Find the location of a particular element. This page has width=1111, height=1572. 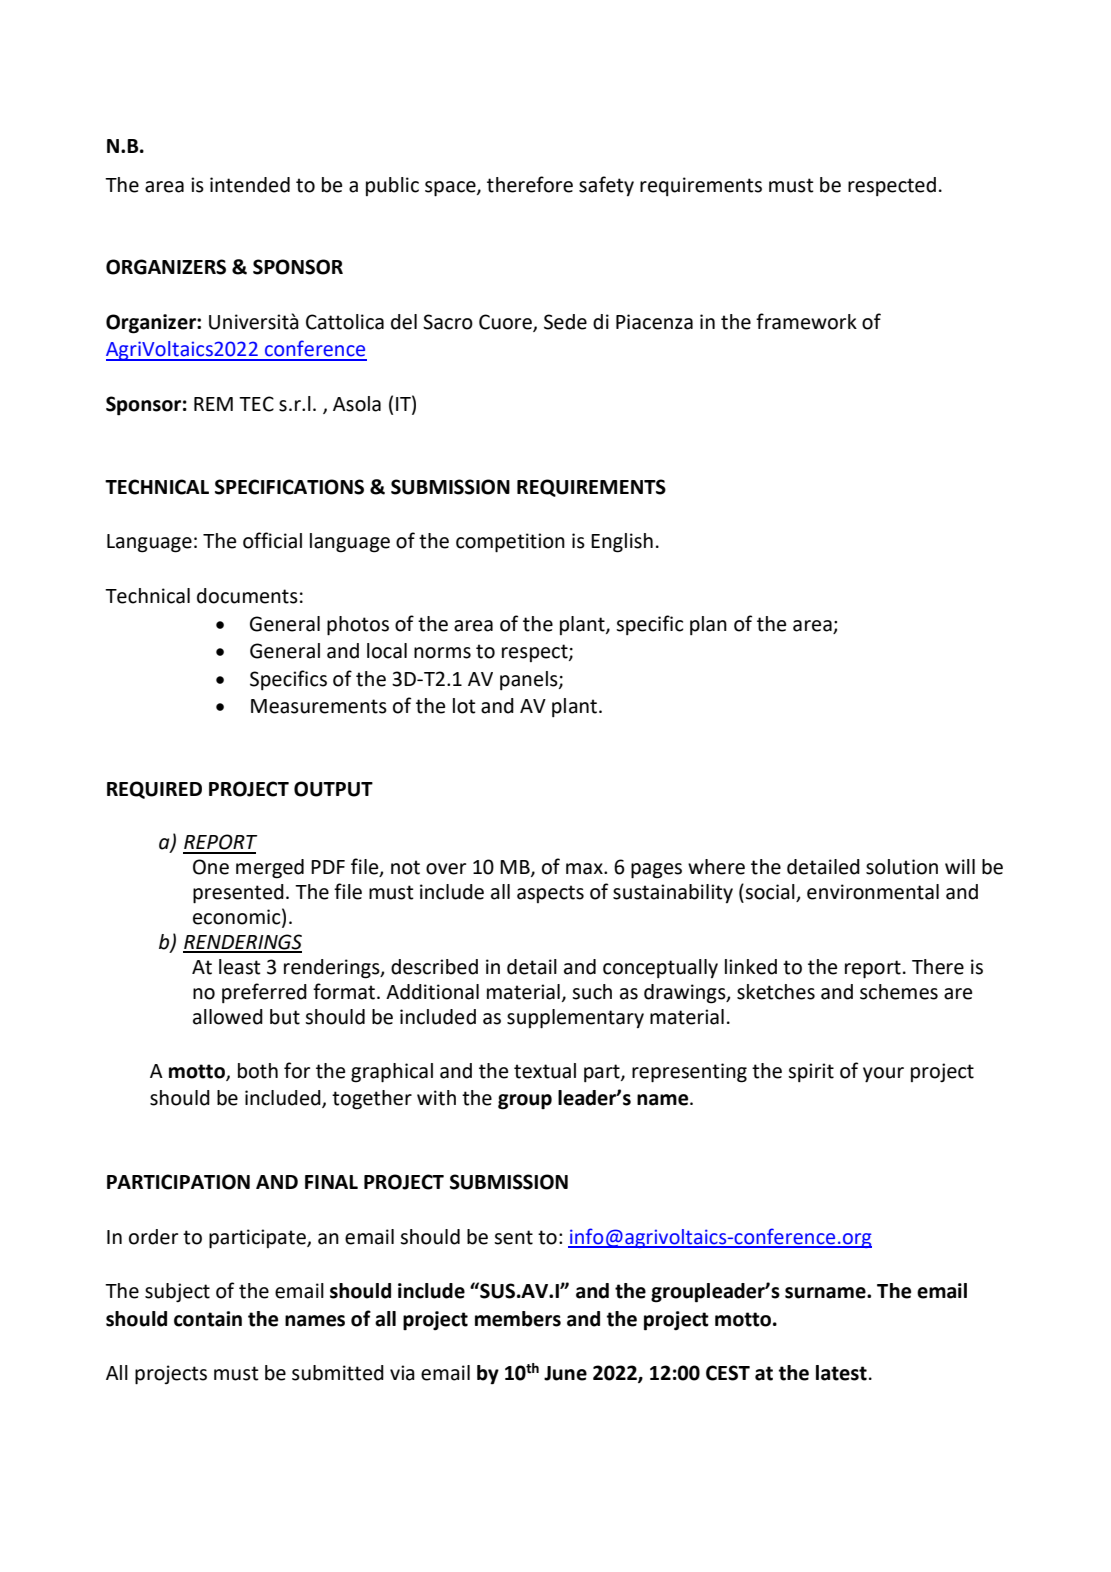

latest is located at coordinates (841, 1373).
